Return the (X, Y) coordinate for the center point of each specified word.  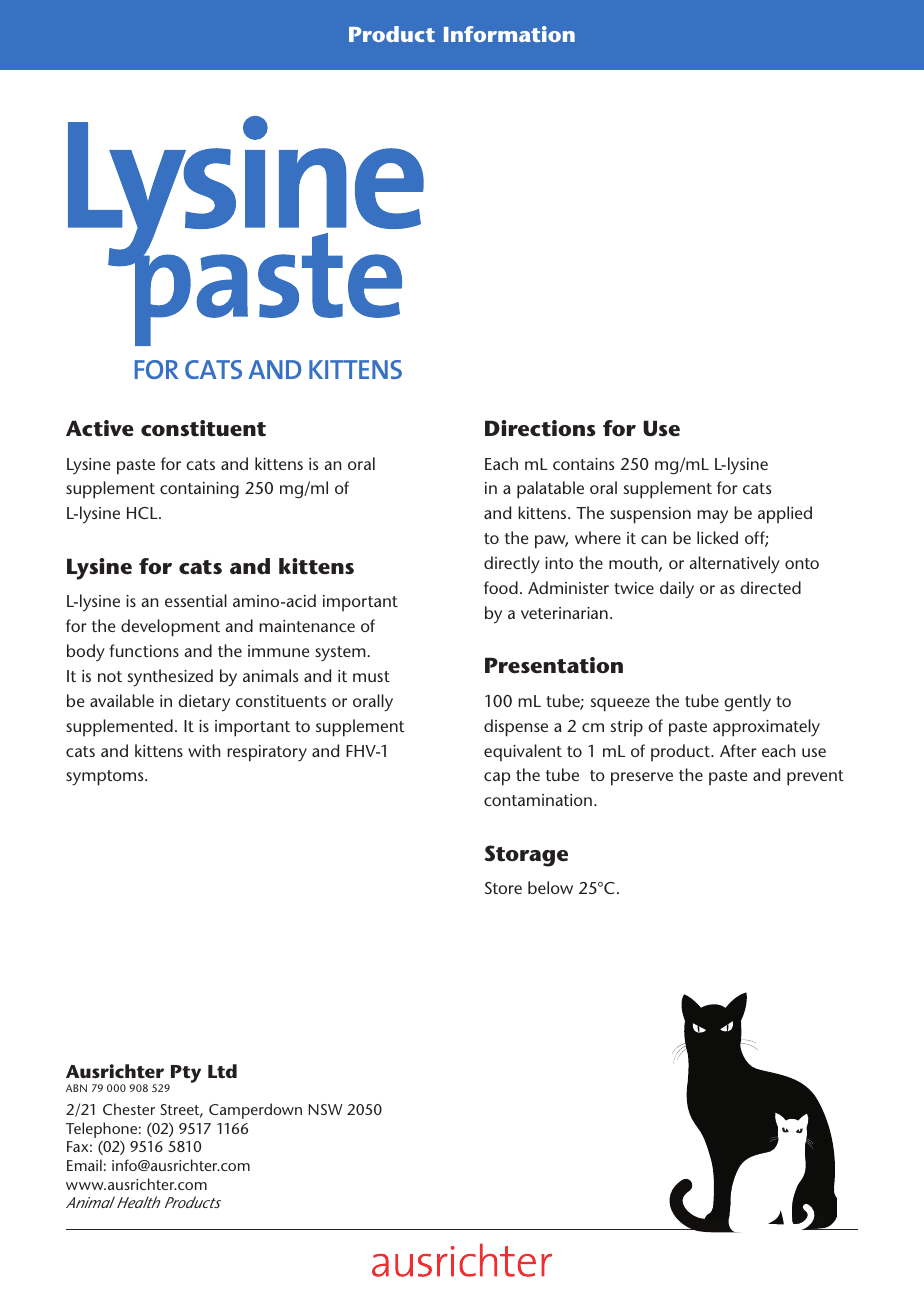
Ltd (222, 1071)
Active (100, 428)
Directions (540, 428)
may (712, 517)
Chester (129, 1109)
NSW (326, 1109)
